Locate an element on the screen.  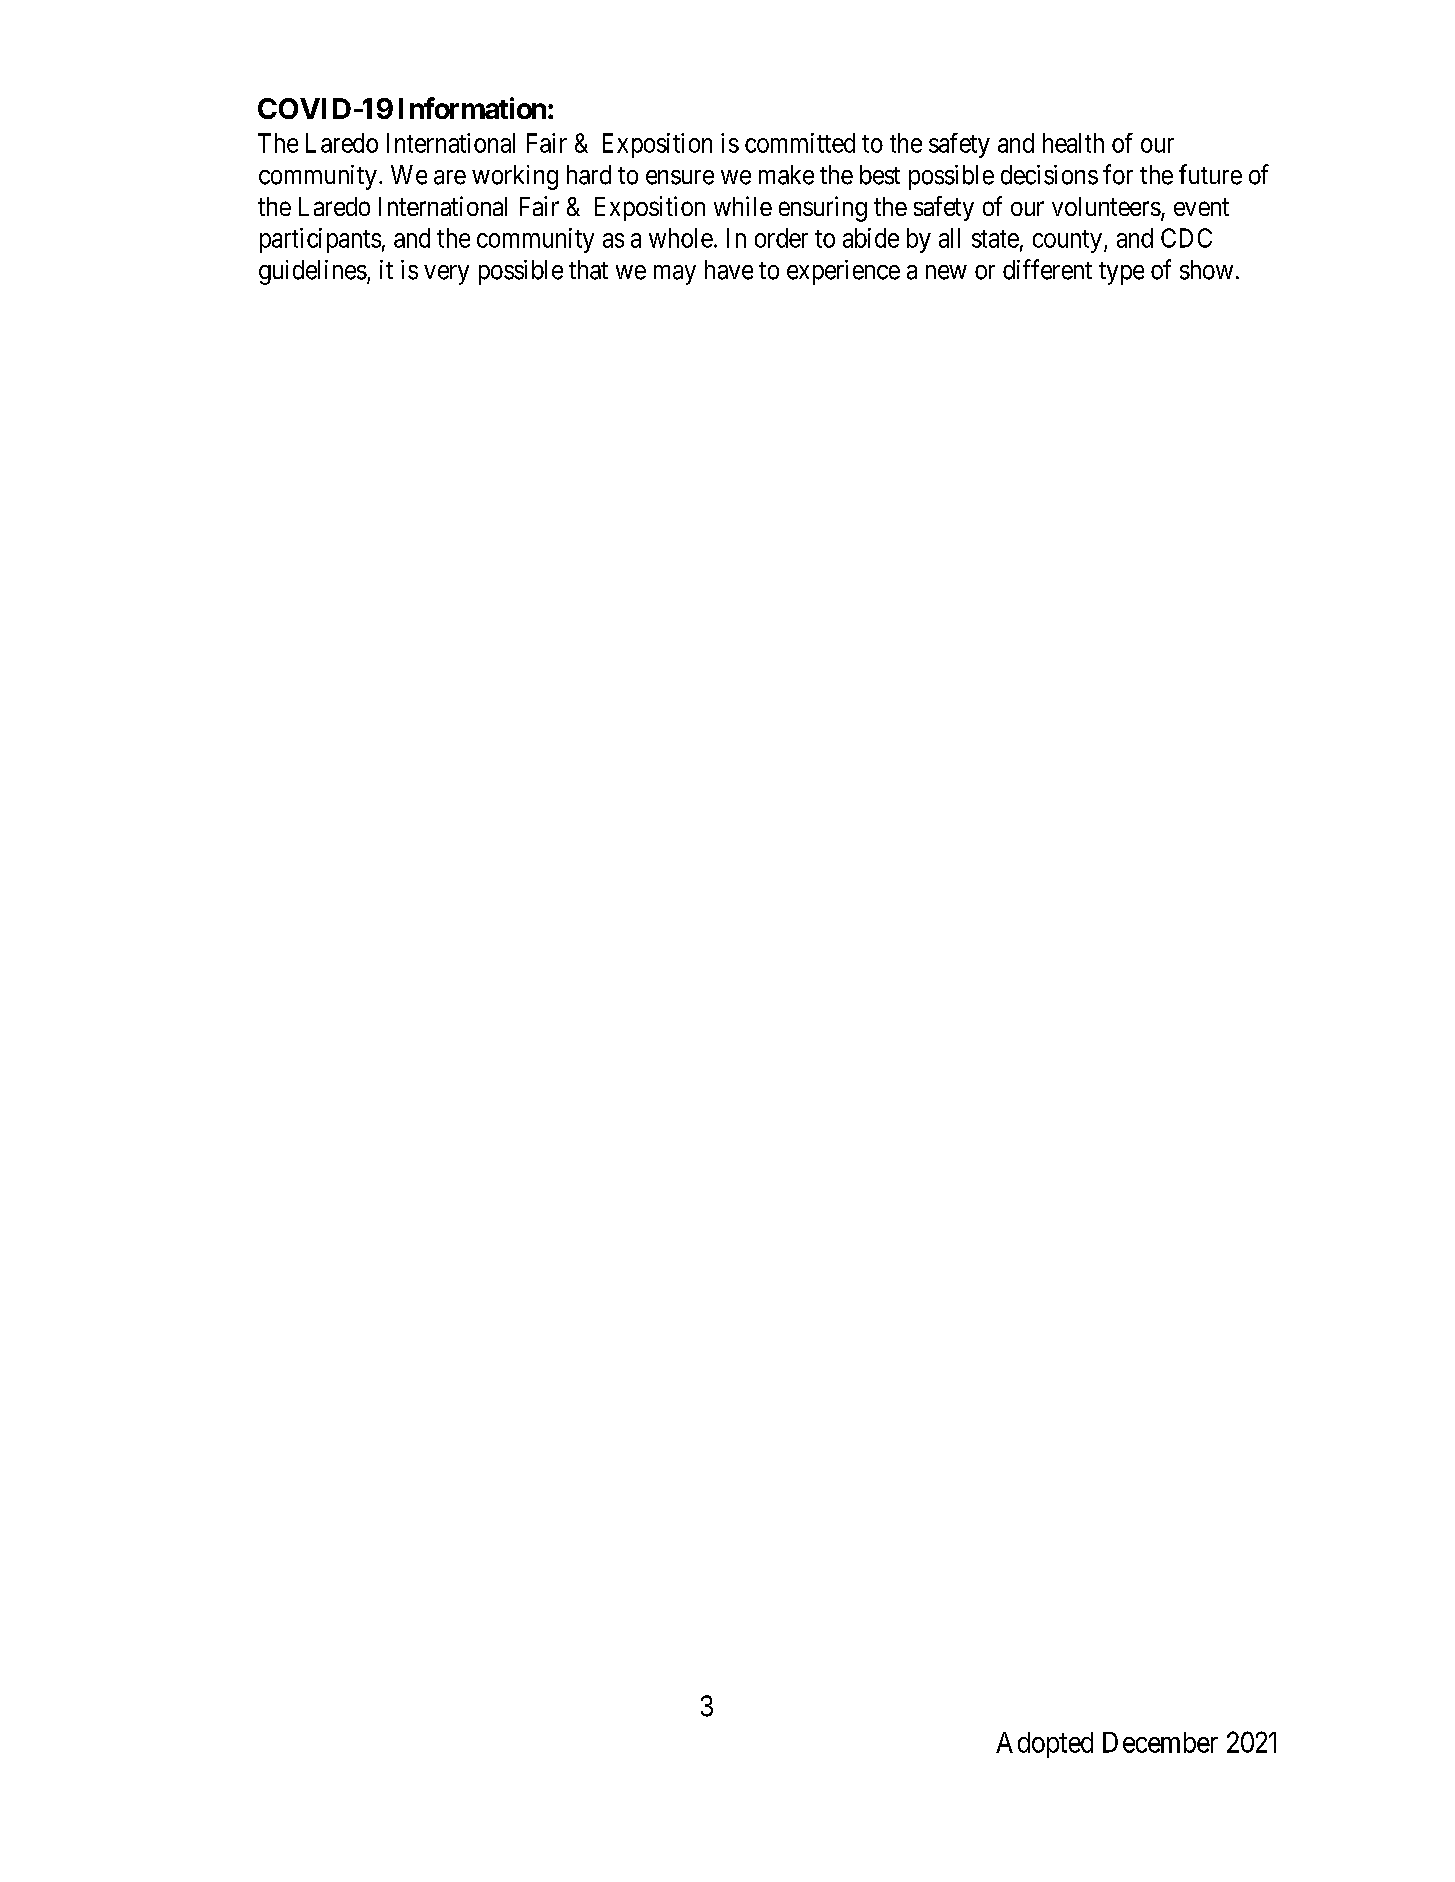
health is located at coordinates (1073, 143).
